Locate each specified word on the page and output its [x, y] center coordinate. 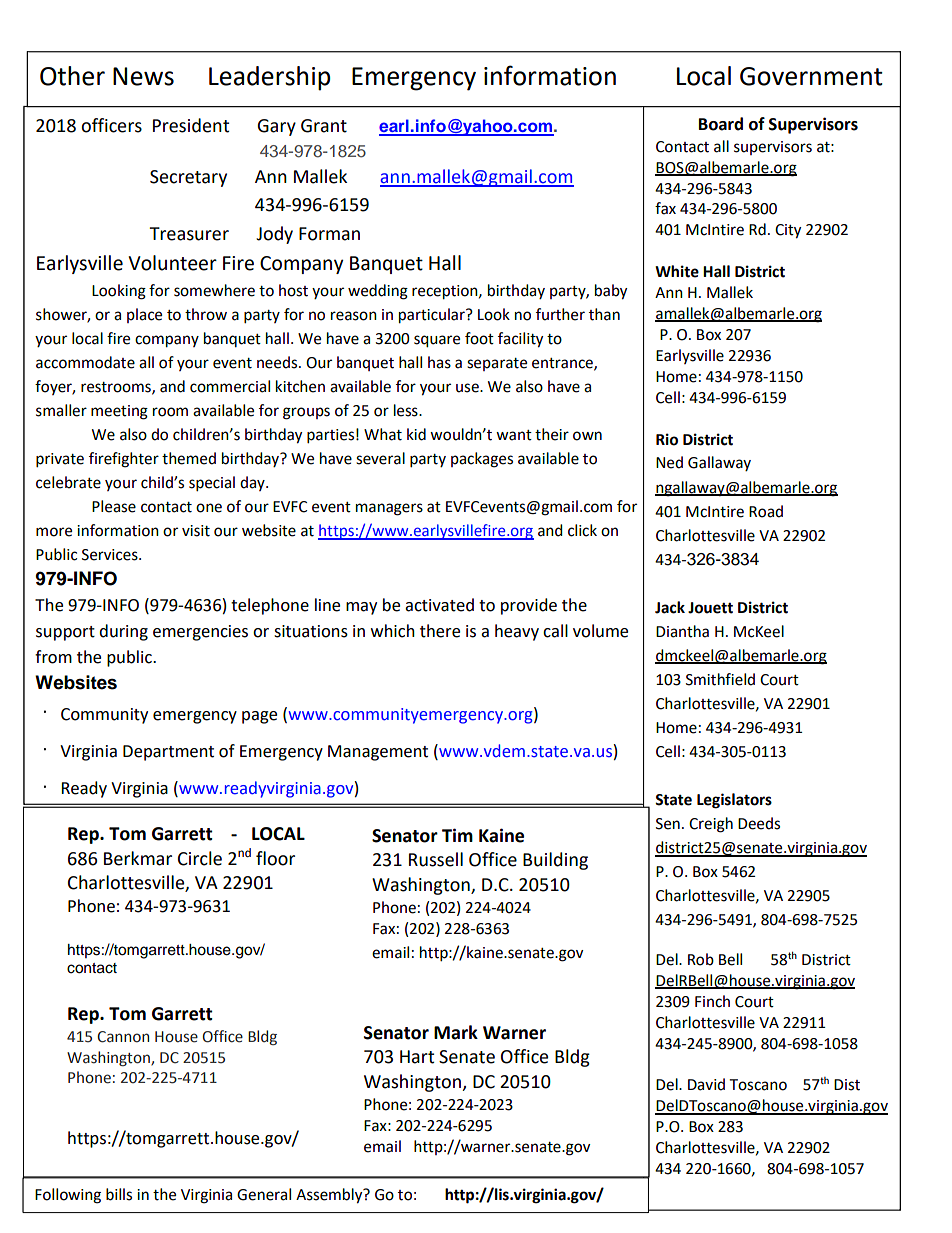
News [143, 76]
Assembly [330, 1196]
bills [119, 1194]
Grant [324, 126]
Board [721, 124]
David [706, 1084]
